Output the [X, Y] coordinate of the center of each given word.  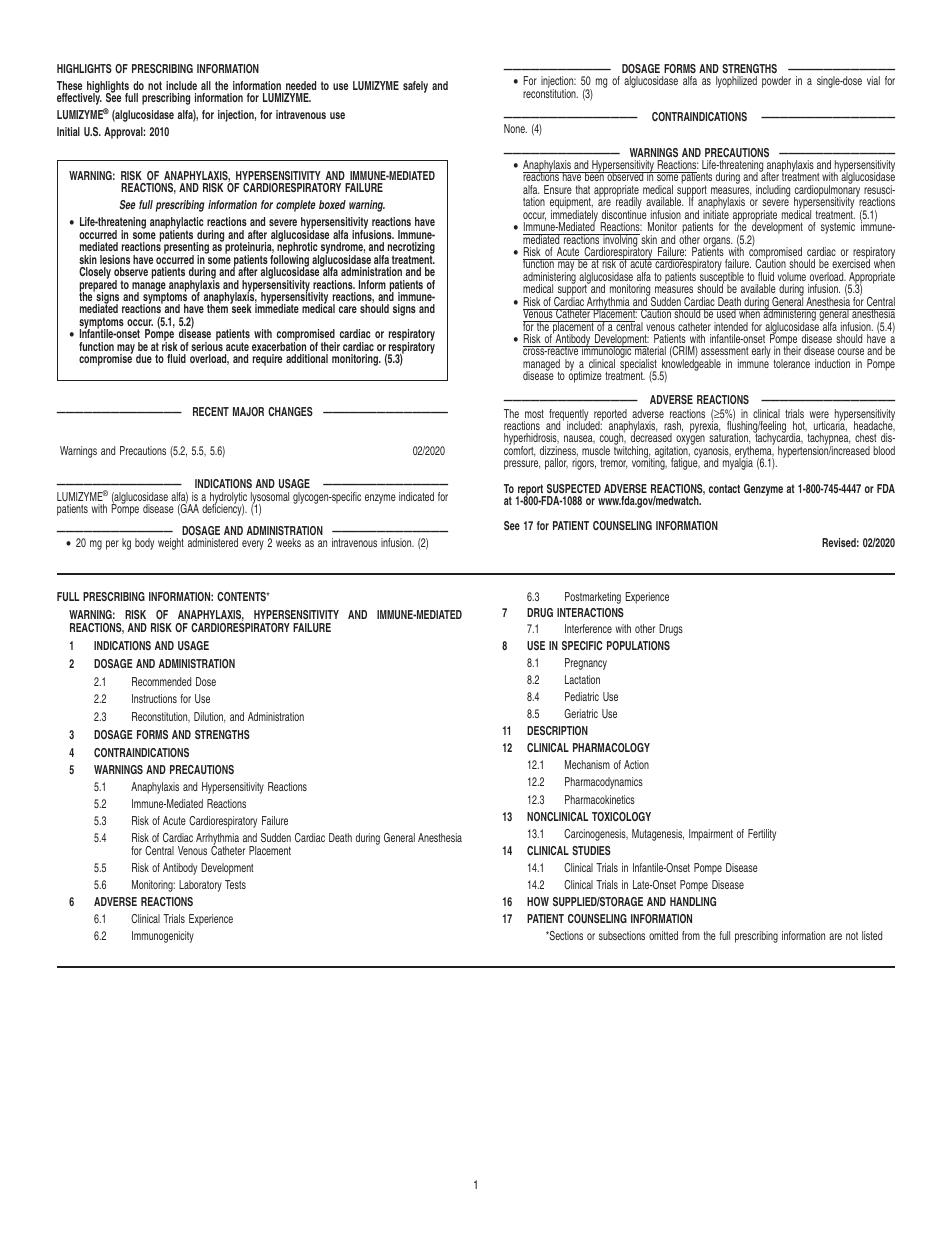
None [515, 128]
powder [776, 82]
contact [724, 488]
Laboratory [200, 886]
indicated [416, 496]
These [69, 85]
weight [171, 544]
